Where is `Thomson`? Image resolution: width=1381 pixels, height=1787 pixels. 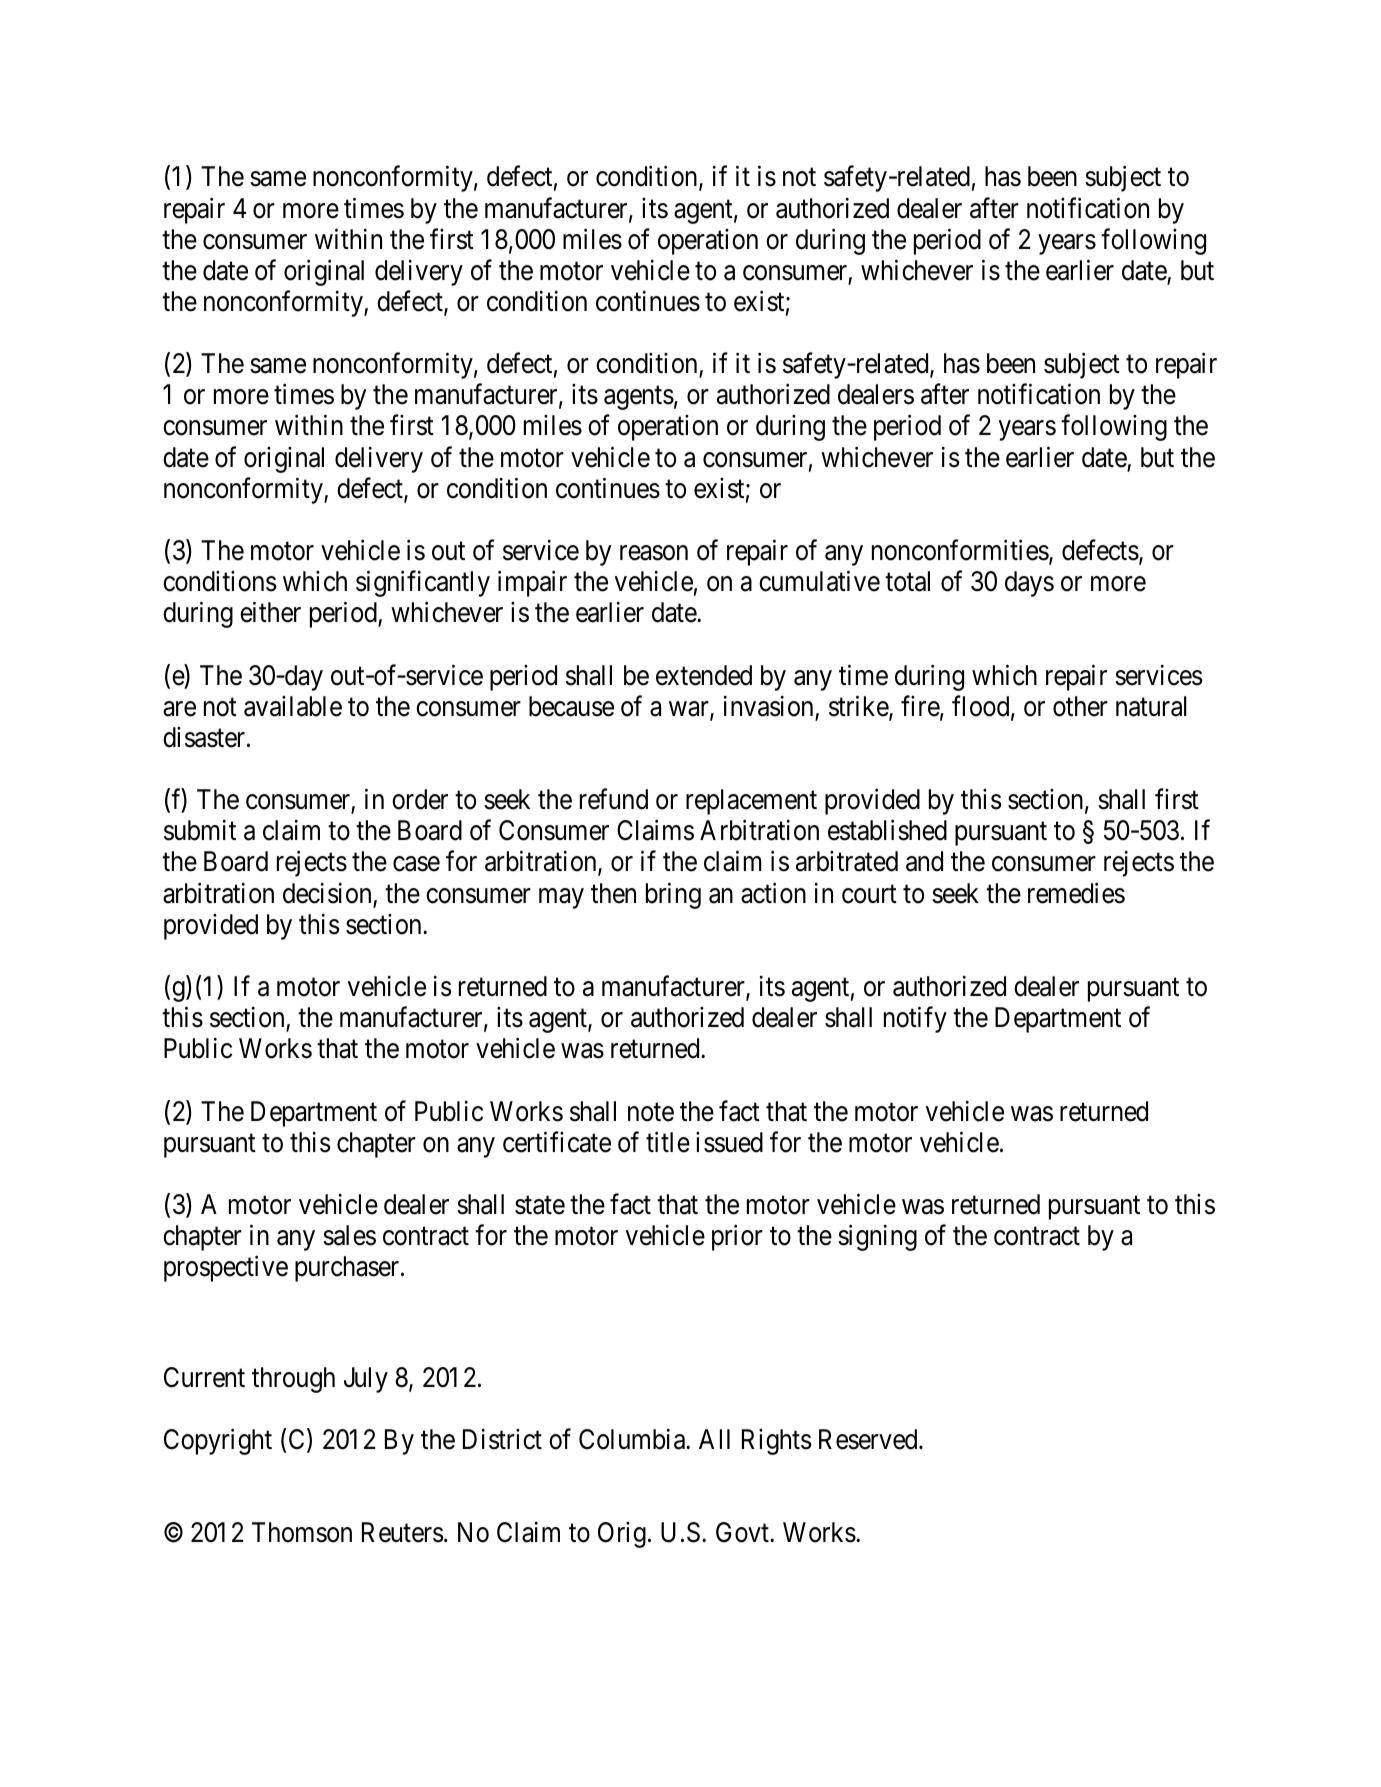 Thomson is located at coordinates (302, 1532).
